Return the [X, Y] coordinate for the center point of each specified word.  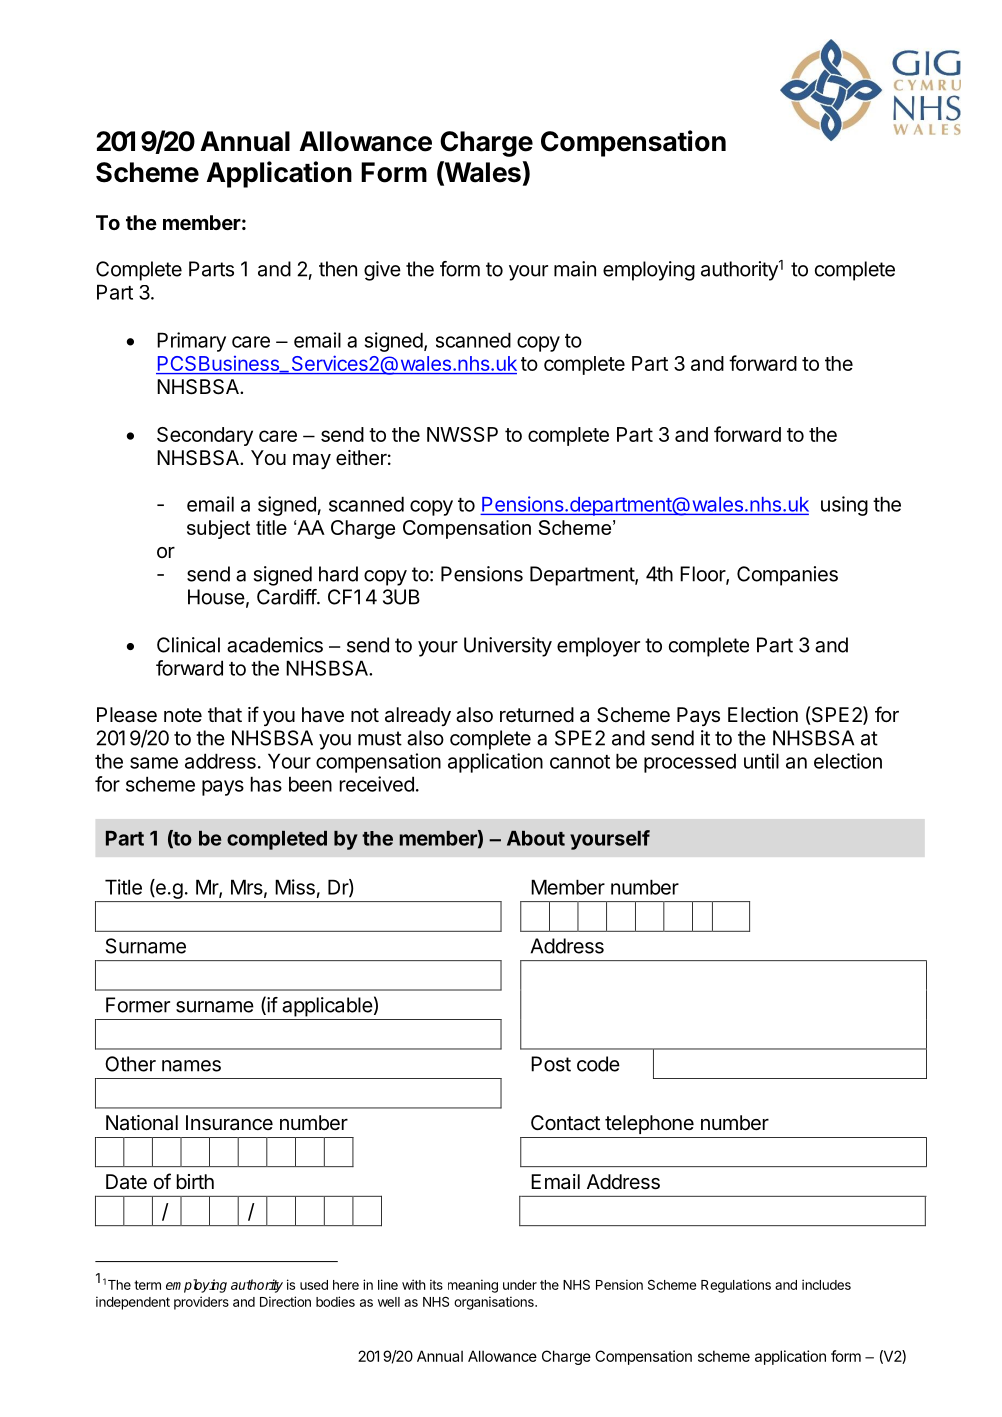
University [508, 647]
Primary [191, 342]
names [191, 1066]
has [266, 784]
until [761, 761]
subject [218, 529]
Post [551, 1064]
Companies [787, 576]
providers [201, 1303]
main [575, 269]
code [598, 1064]
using [844, 506]
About [536, 838]
